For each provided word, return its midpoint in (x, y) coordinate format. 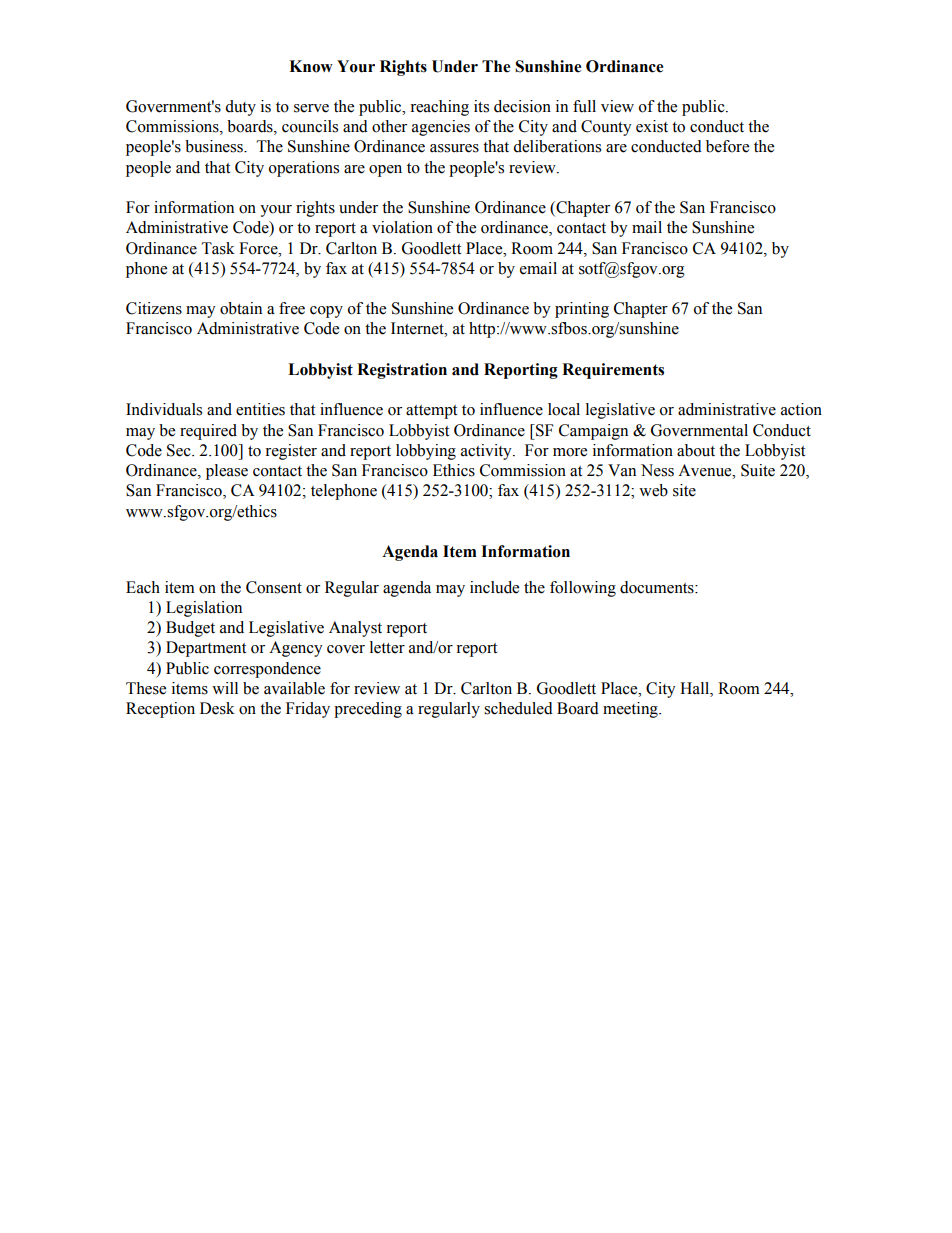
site (684, 490)
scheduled (518, 708)
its (481, 106)
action (801, 409)
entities (260, 409)
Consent (274, 587)
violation (402, 227)
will (225, 688)
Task (218, 248)
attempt (431, 412)
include (494, 587)
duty (240, 108)
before (727, 146)
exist (652, 126)
